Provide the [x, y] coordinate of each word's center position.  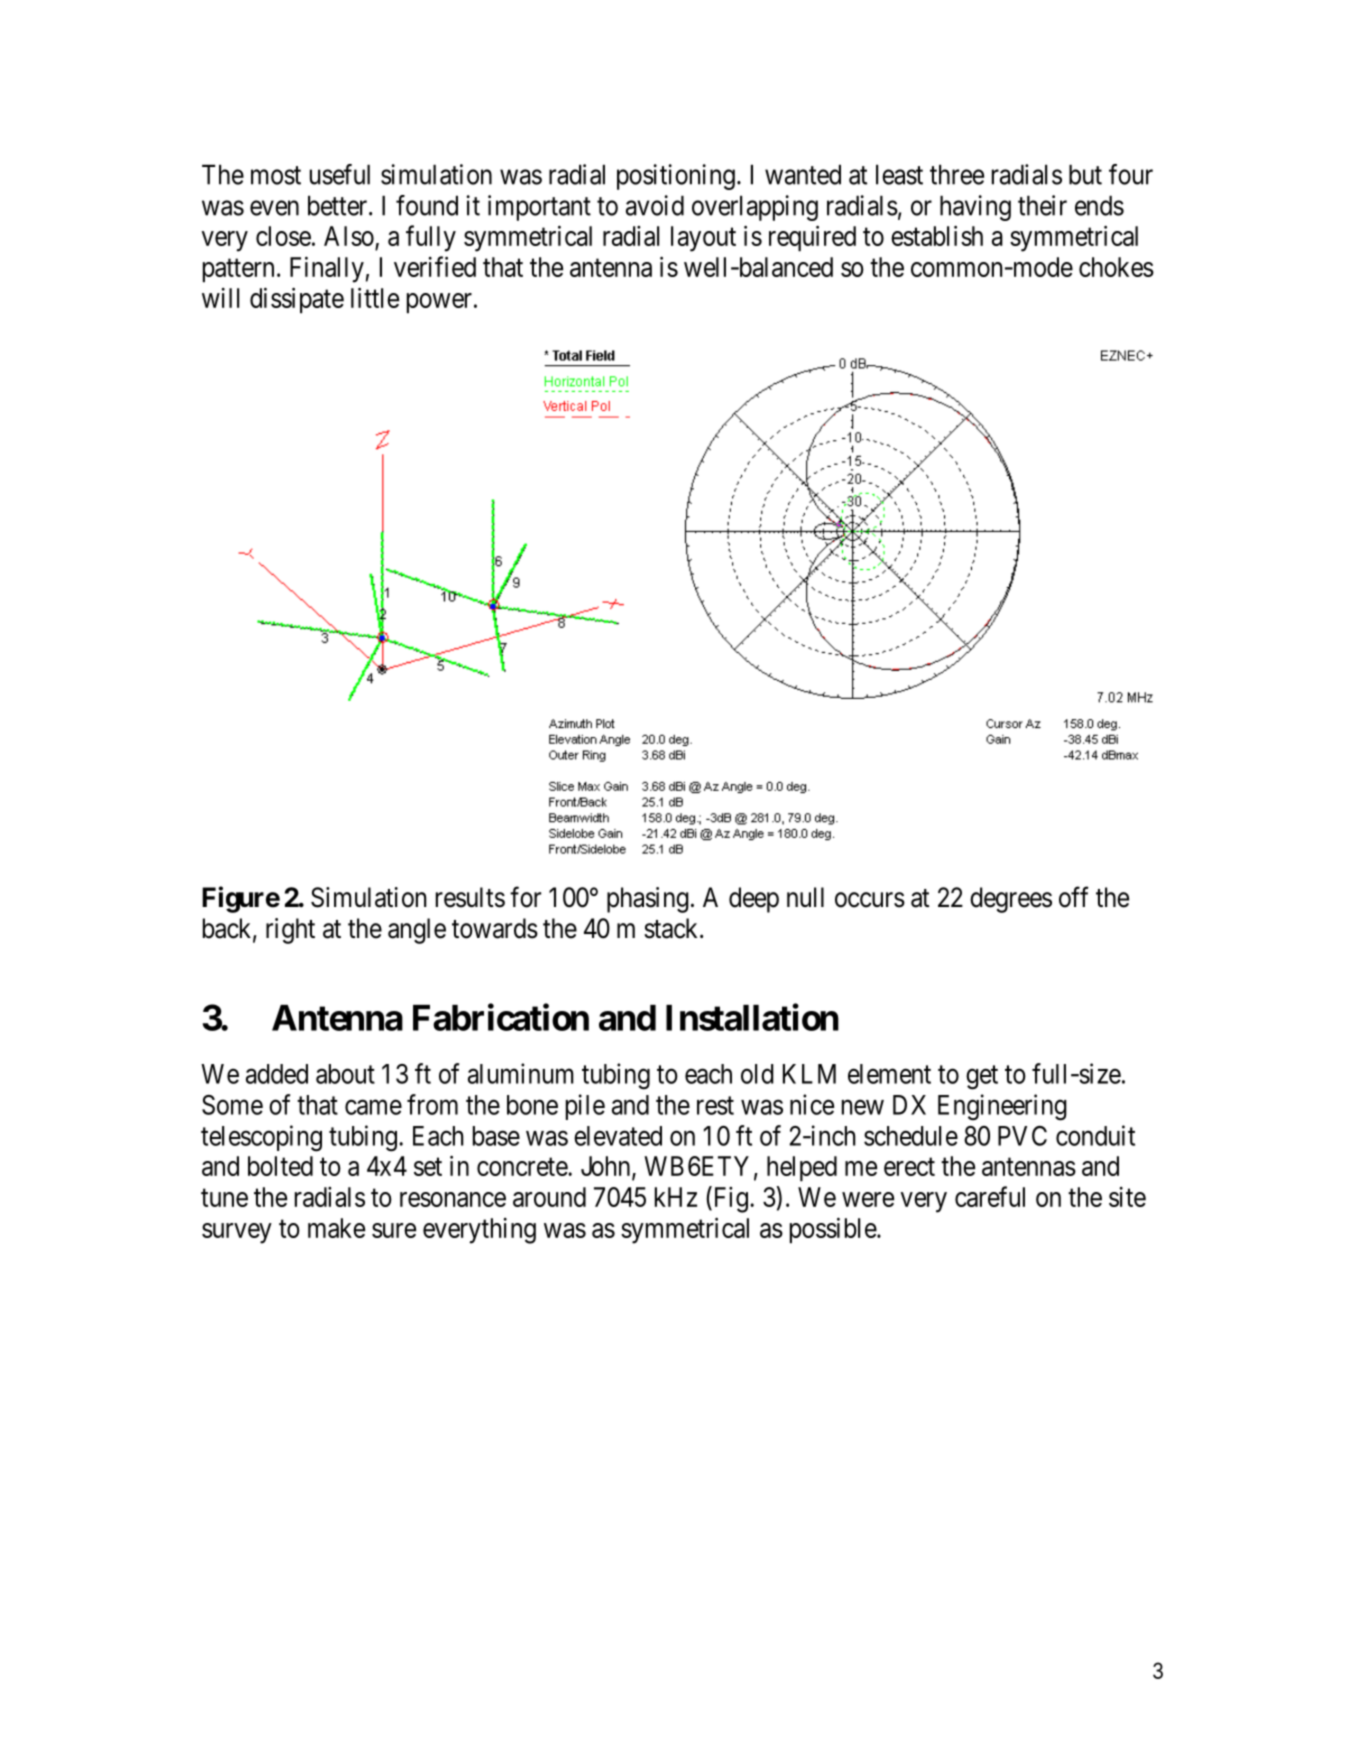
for [525, 897]
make [336, 1228]
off [1074, 897]
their [1042, 205]
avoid [655, 205]
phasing [648, 900]
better [339, 205]
